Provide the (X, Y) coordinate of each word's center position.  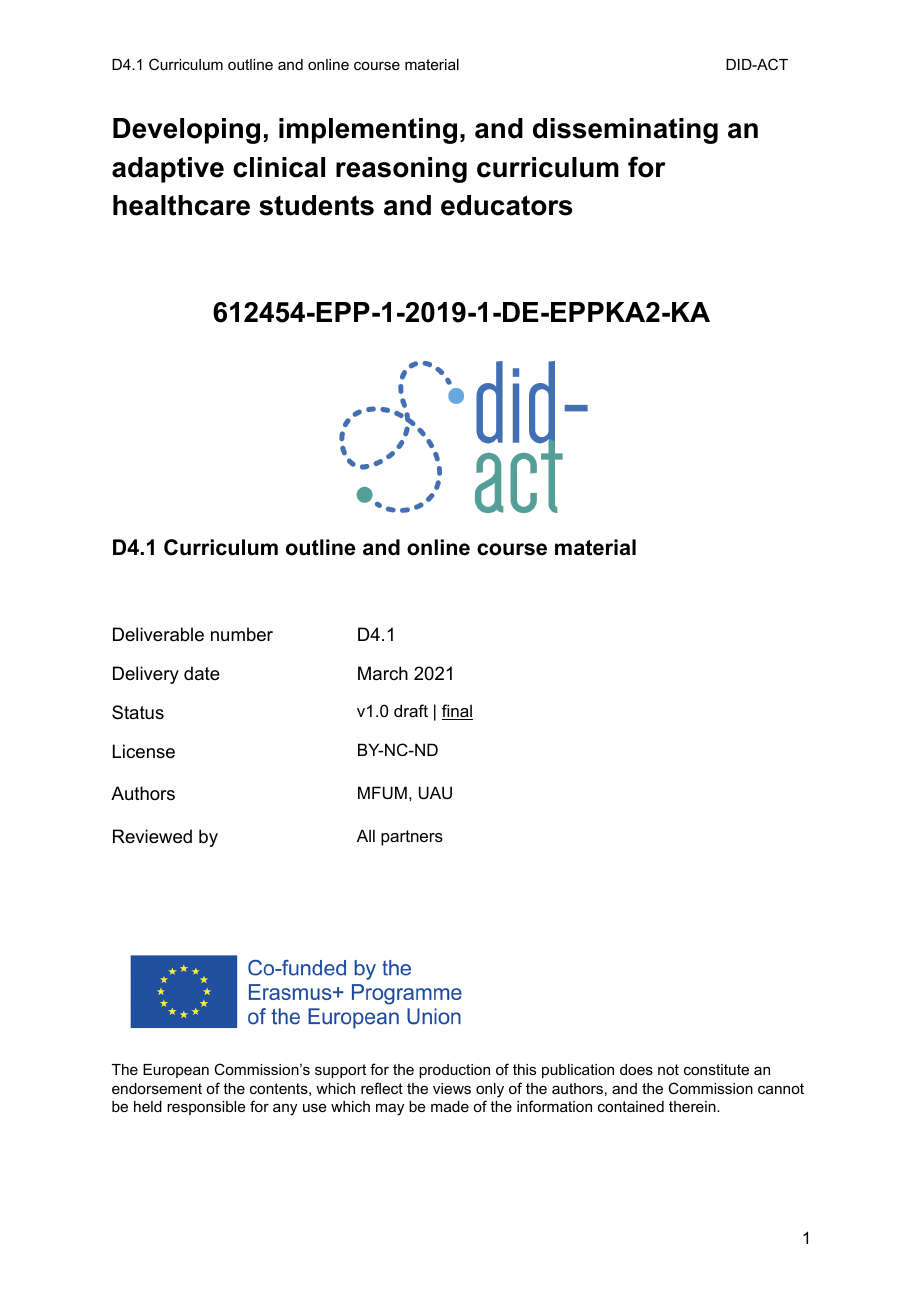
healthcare (181, 205)
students (316, 205)
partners (412, 838)
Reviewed (152, 836)
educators (506, 205)
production (454, 1071)
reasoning (401, 170)
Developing (186, 131)
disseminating (625, 131)
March (383, 673)
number (242, 634)
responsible (206, 1108)
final (457, 712)
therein (693, 1106)
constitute (716, 1069)
